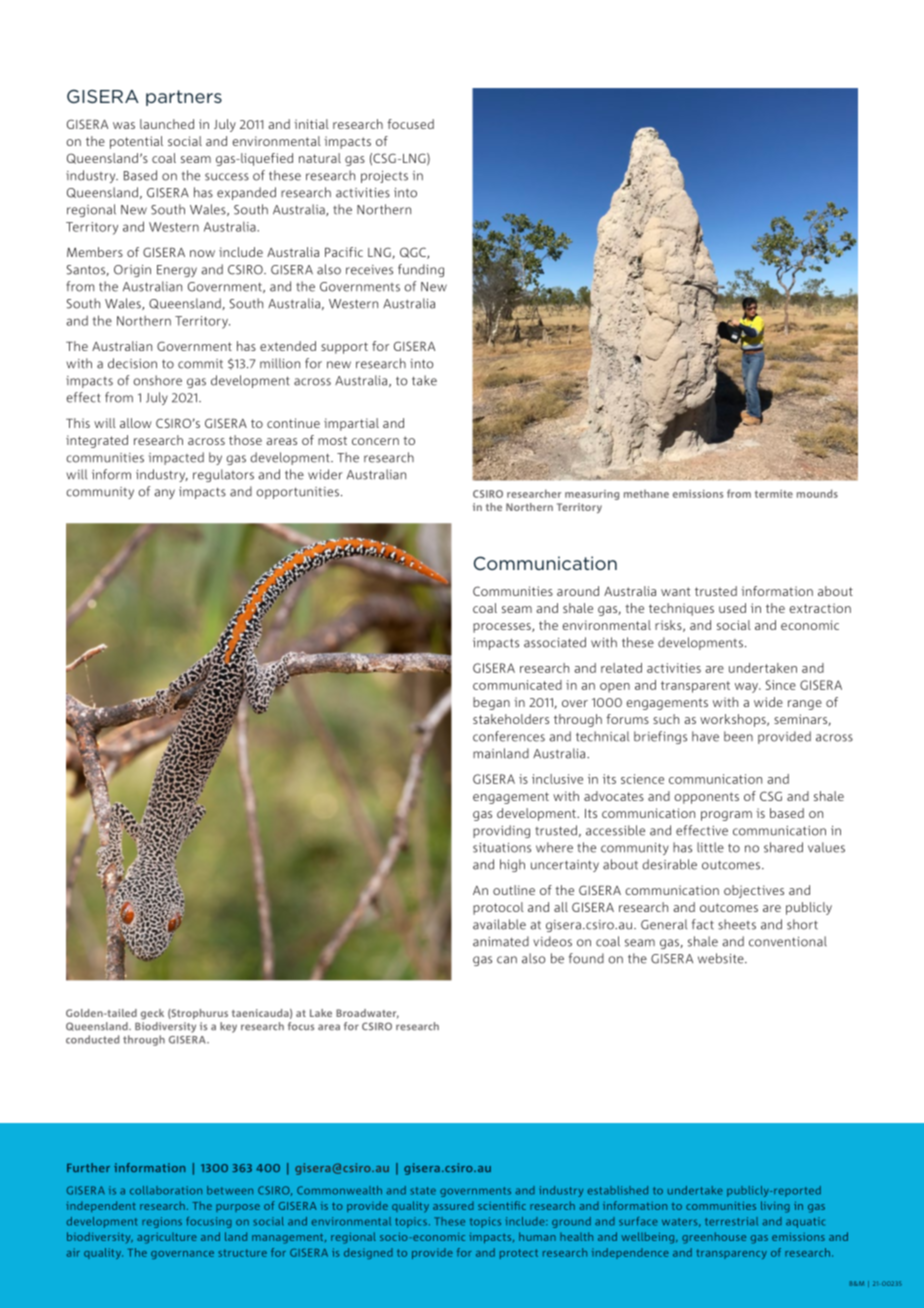 This screenshot has height=1308, width=924. What do you see at coordinates (710, 847) in the screenshot?
I see `little` at bounding box center [710, 847].
